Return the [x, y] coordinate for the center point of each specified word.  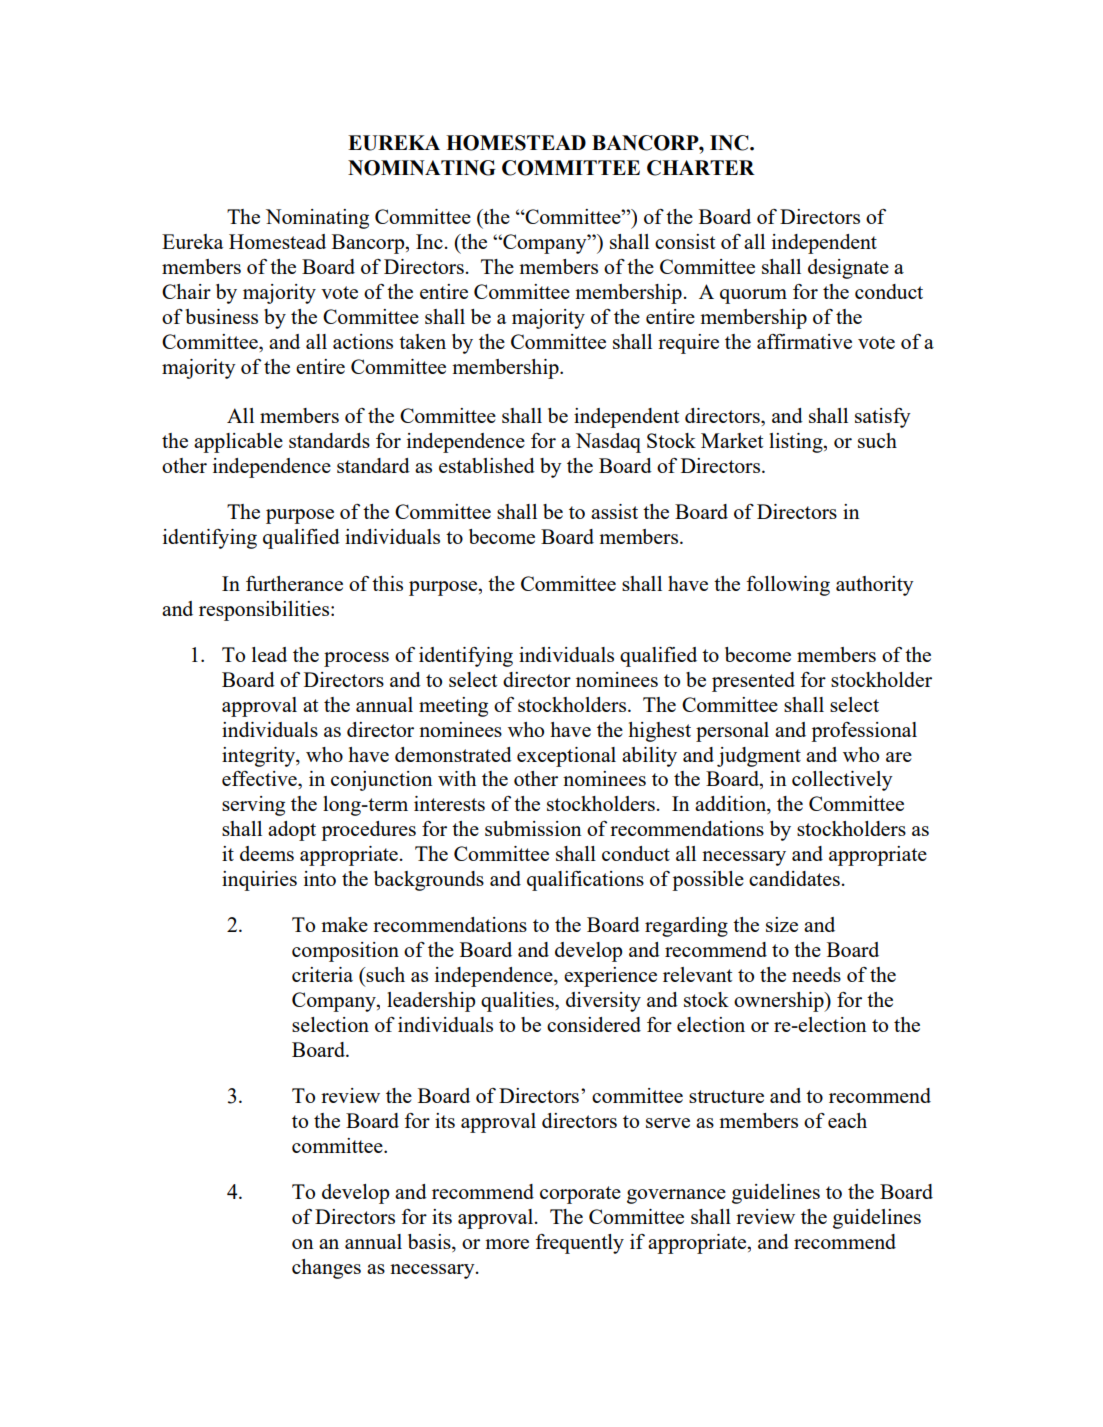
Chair [186, 291]
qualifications [585, 881]
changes [326, 1269]
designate [848, 269]
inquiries [259, 881]
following [788, 586]
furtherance [294, 583]
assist [614, 511]
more [507, 1244]
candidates [794, 878]
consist [685, 241]
